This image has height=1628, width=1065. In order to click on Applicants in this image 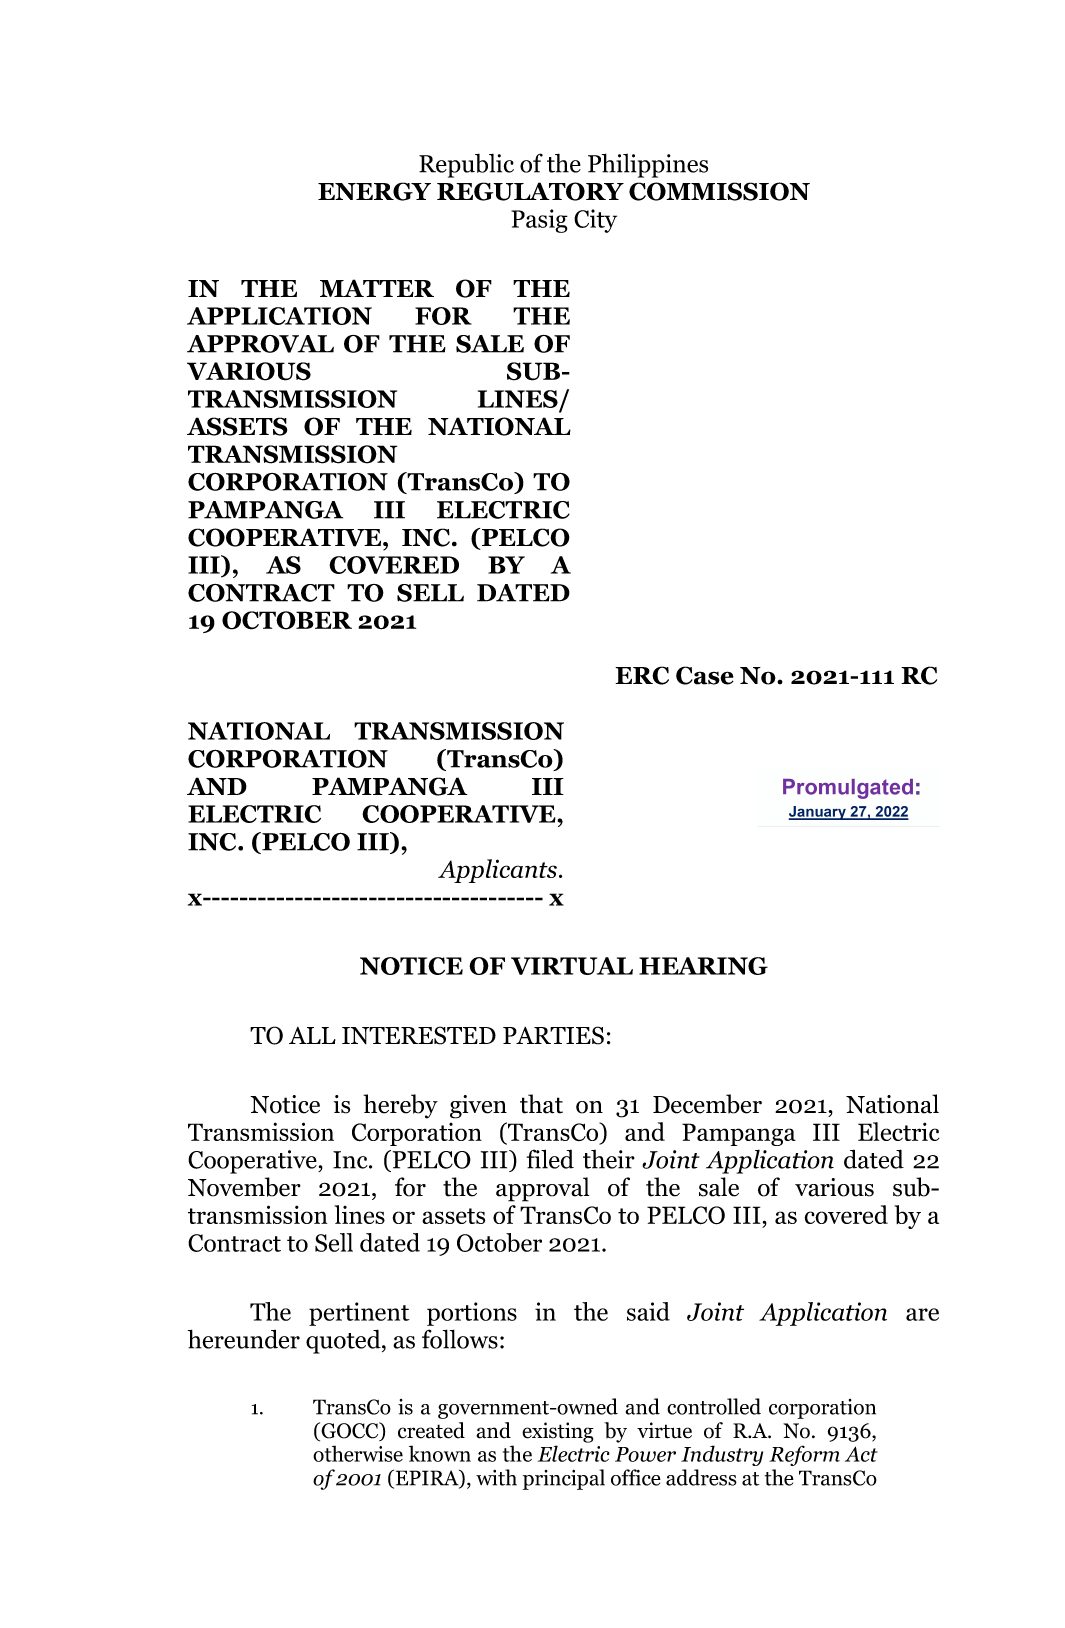, I will do `click(497, 871)`.
